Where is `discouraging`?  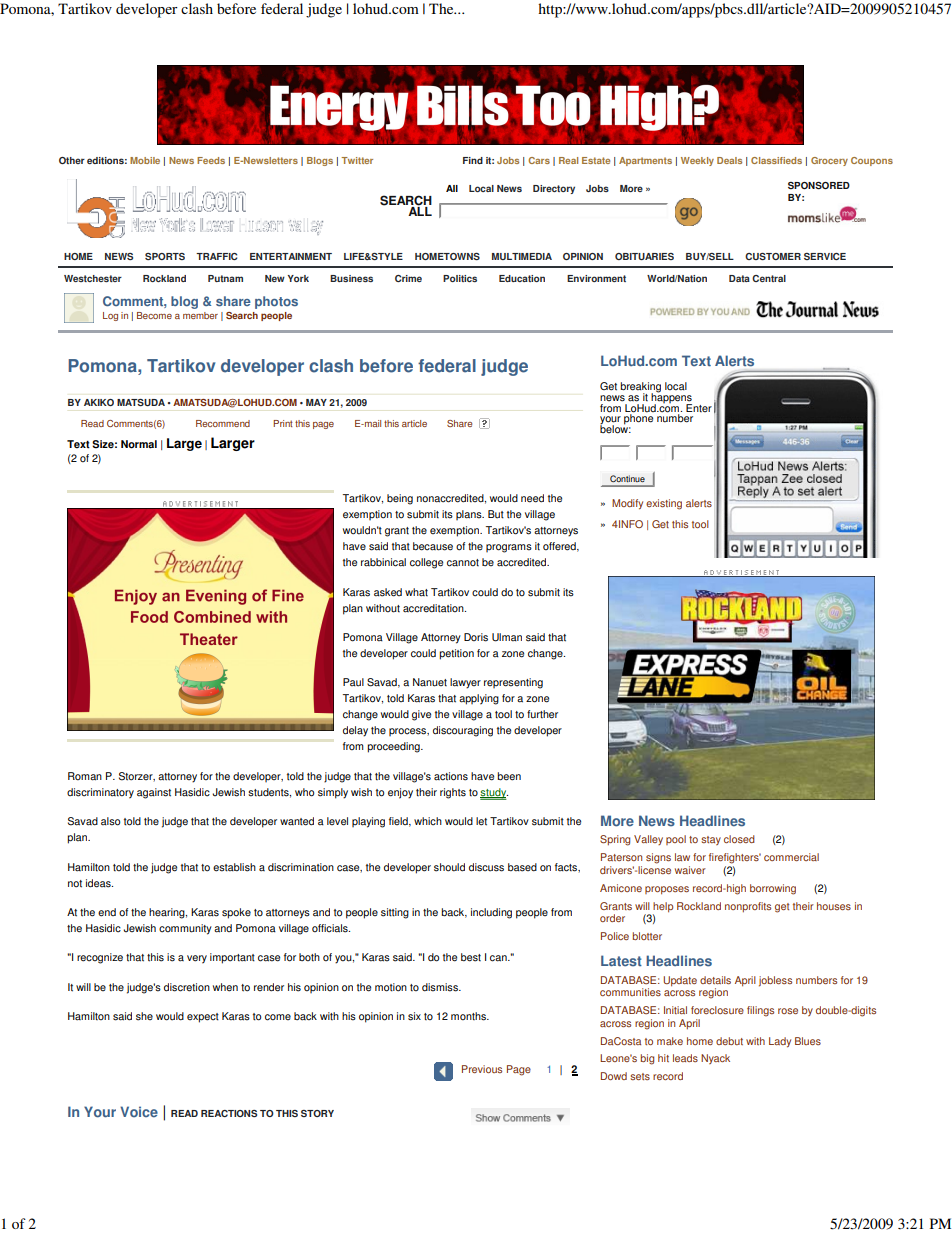
discouraging is located at coordinates (463, 731).
